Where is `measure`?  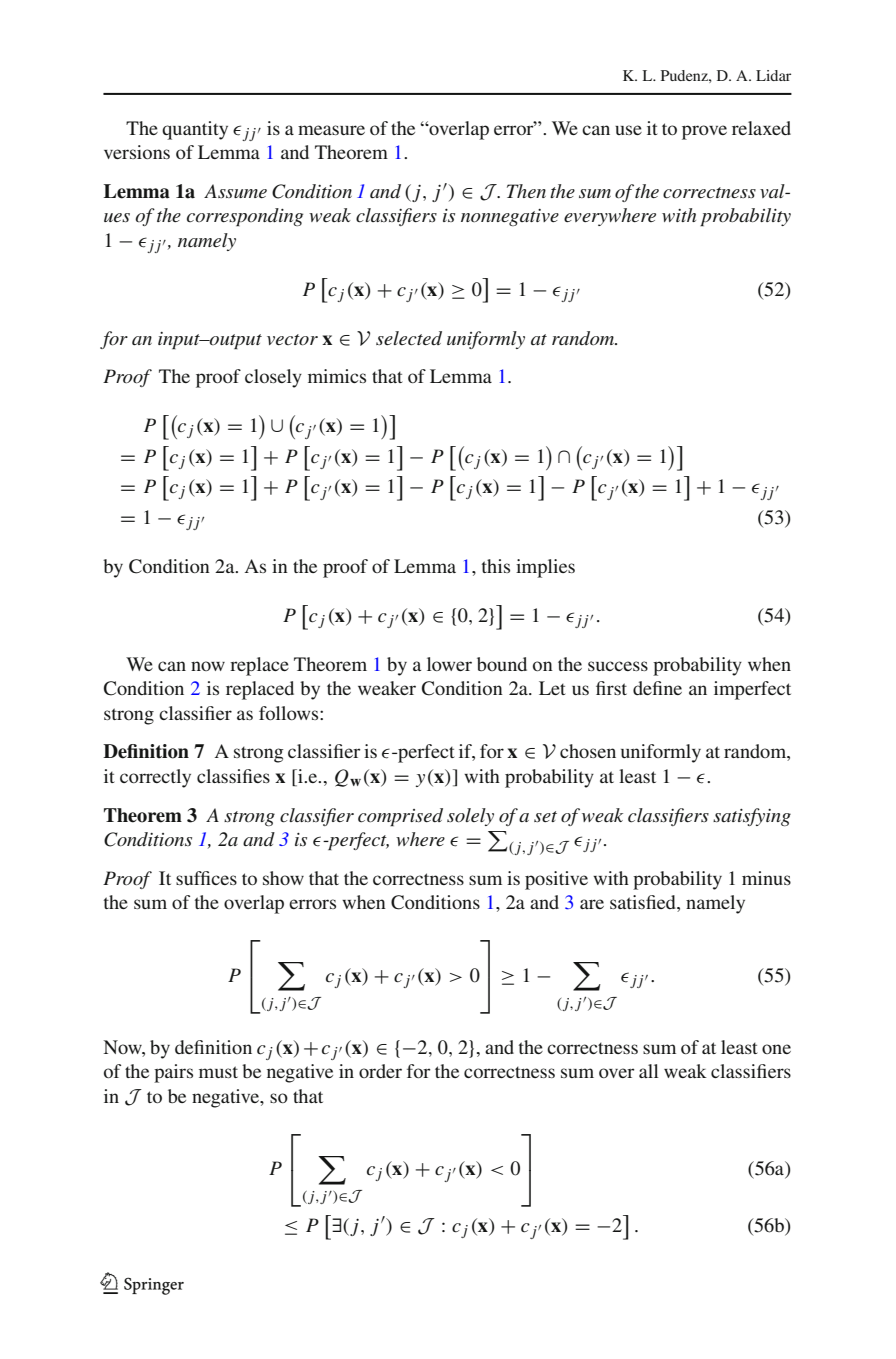
measure is located at coordinates (331, 130).
